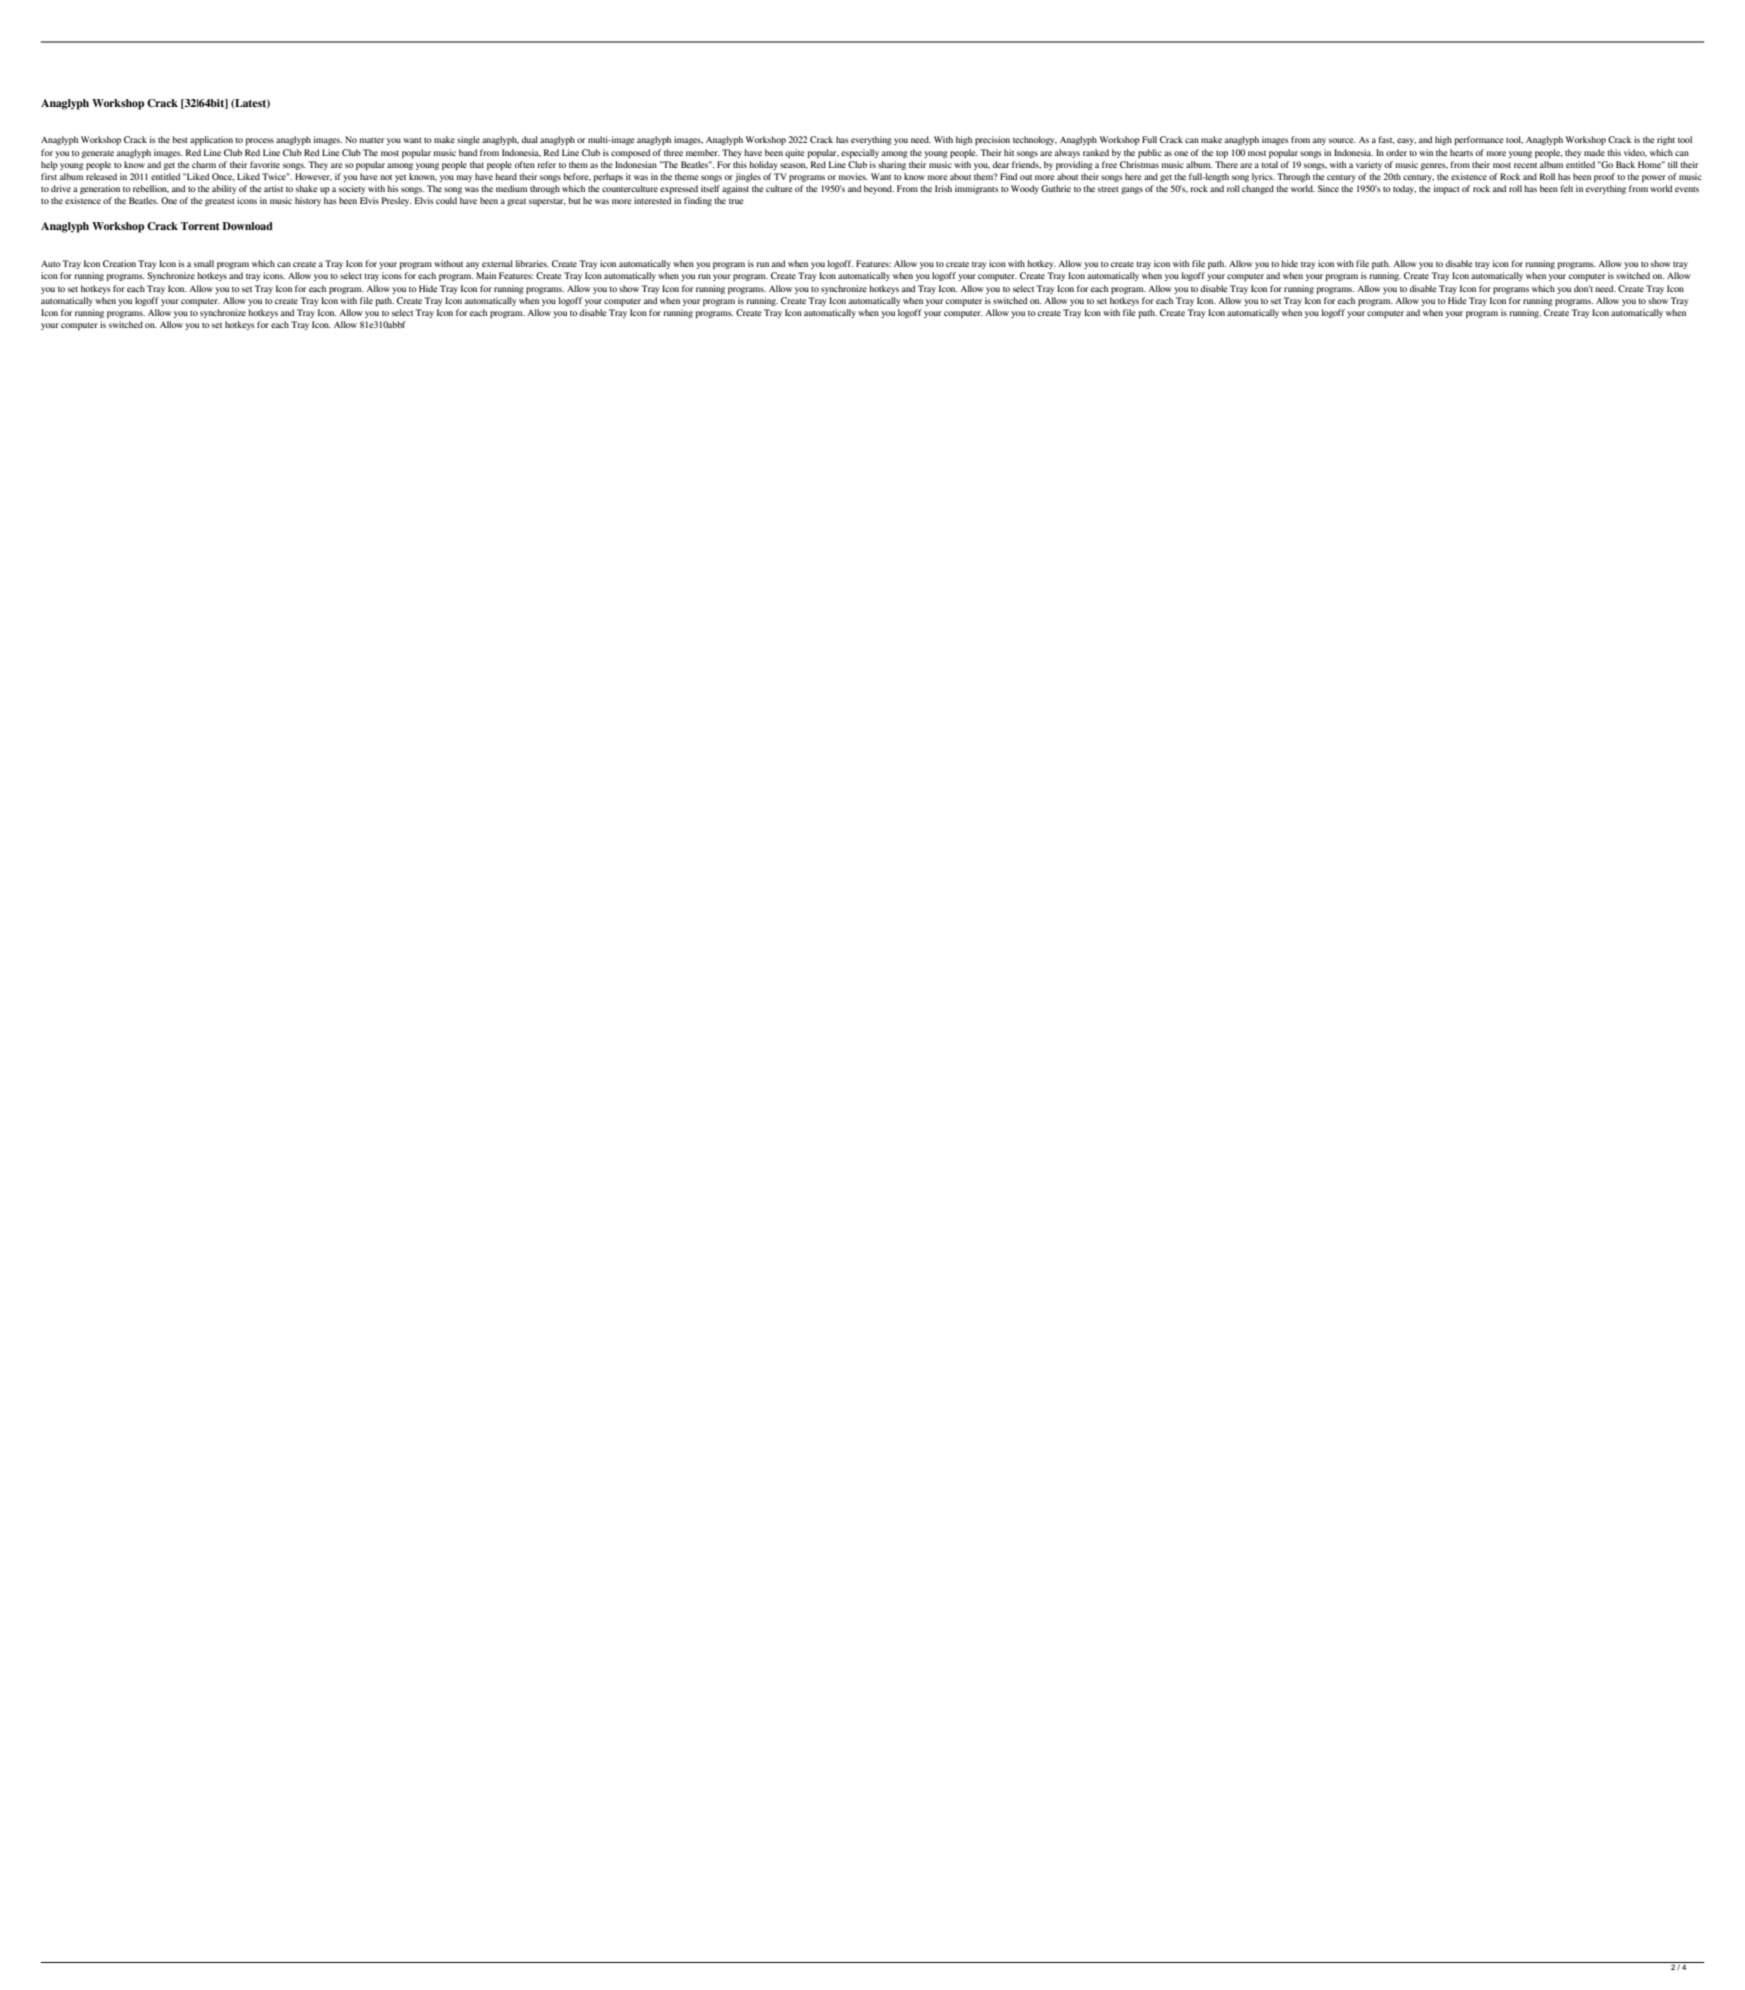  I want to click on libraries, so click(532, 263).
